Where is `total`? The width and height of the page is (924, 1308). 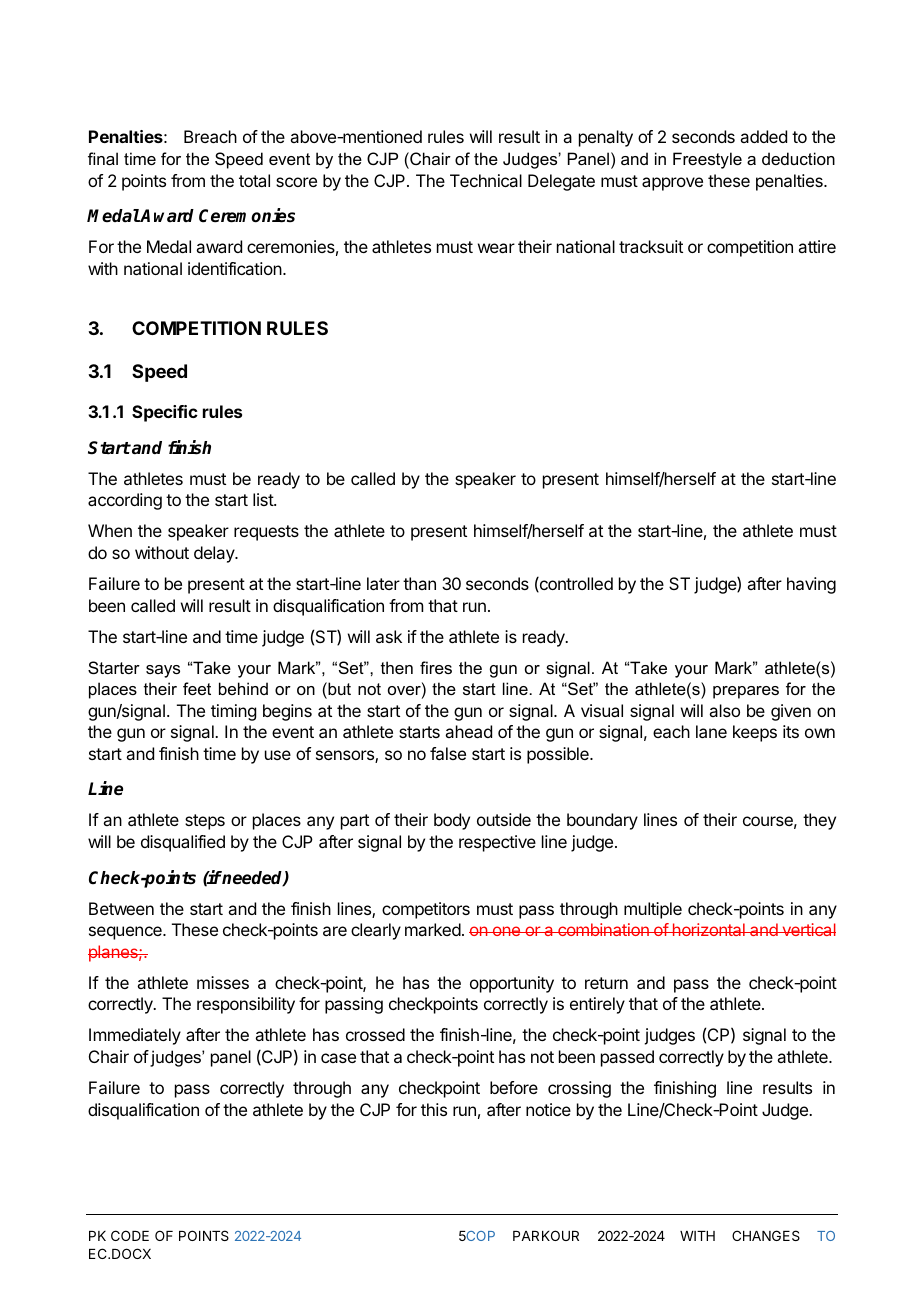
total is located at coordinates (254, 180).
